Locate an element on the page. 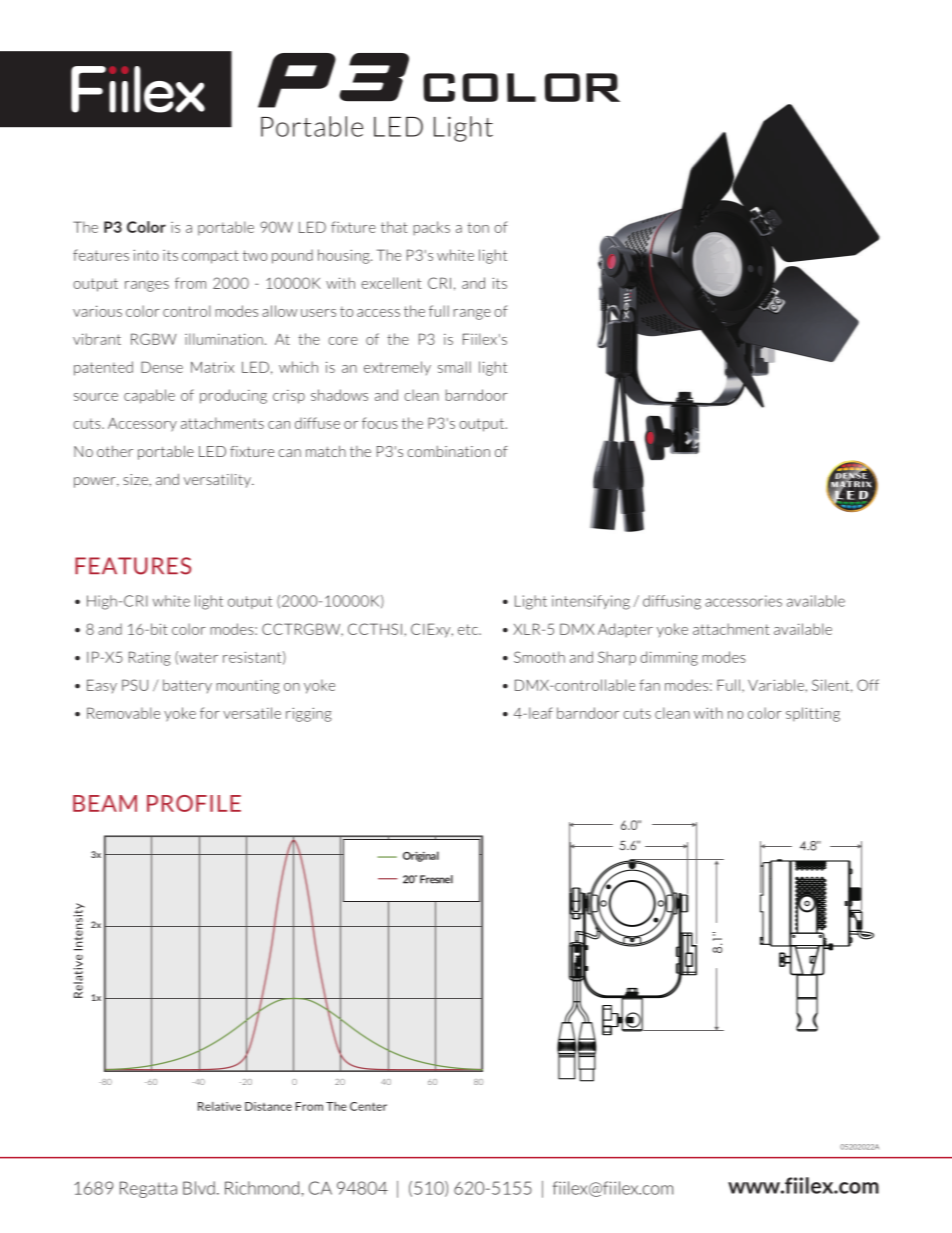 Image resolution: width=952 pixels, height=1233 pixels. Center is located at coordinates (368, 1106).
